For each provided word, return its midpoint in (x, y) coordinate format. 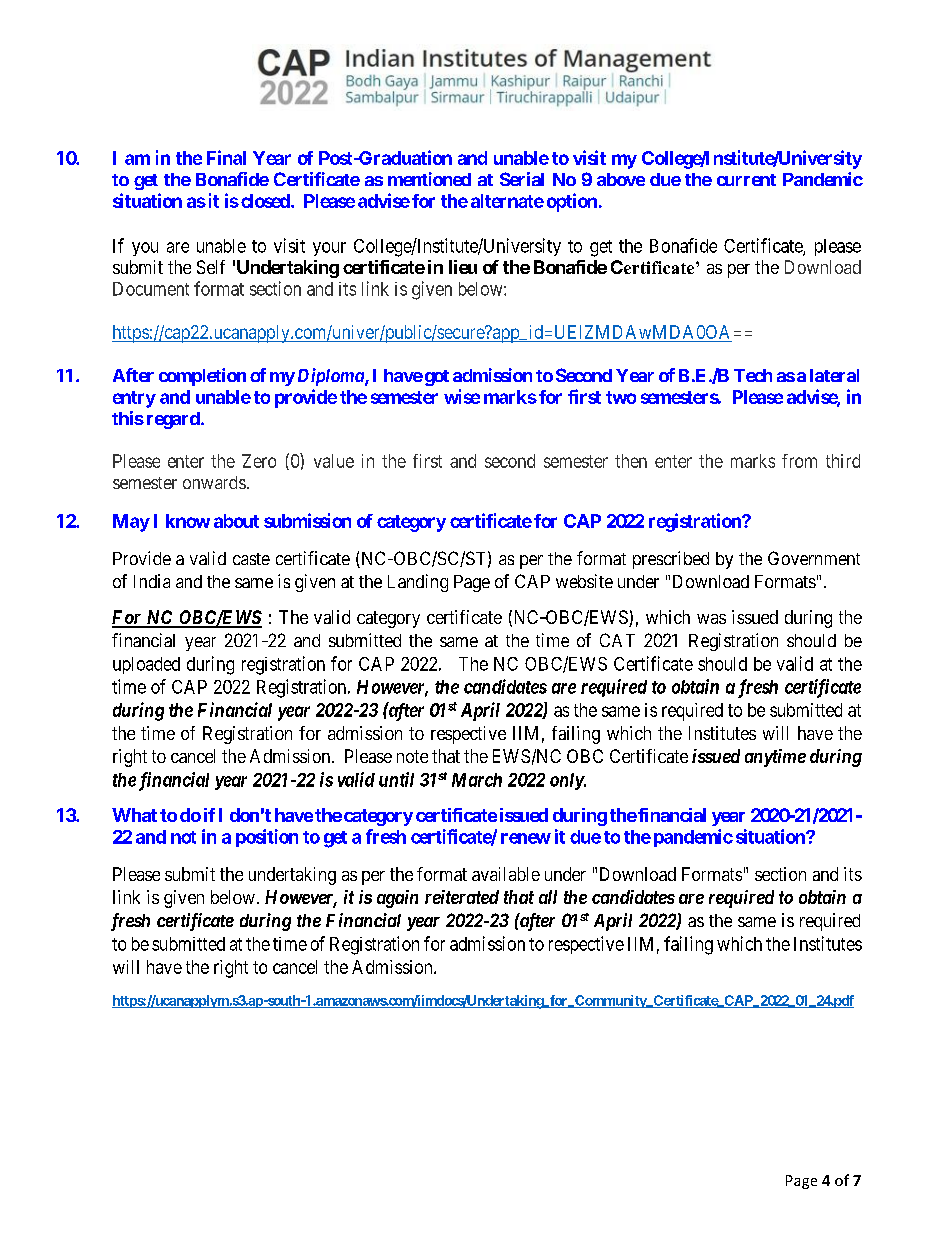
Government (814, 558)
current (746, 180)
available (506, 874)
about (236, 521)
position (267, 838)
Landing (418, 583)
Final (226, 157)
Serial (522, 179)
